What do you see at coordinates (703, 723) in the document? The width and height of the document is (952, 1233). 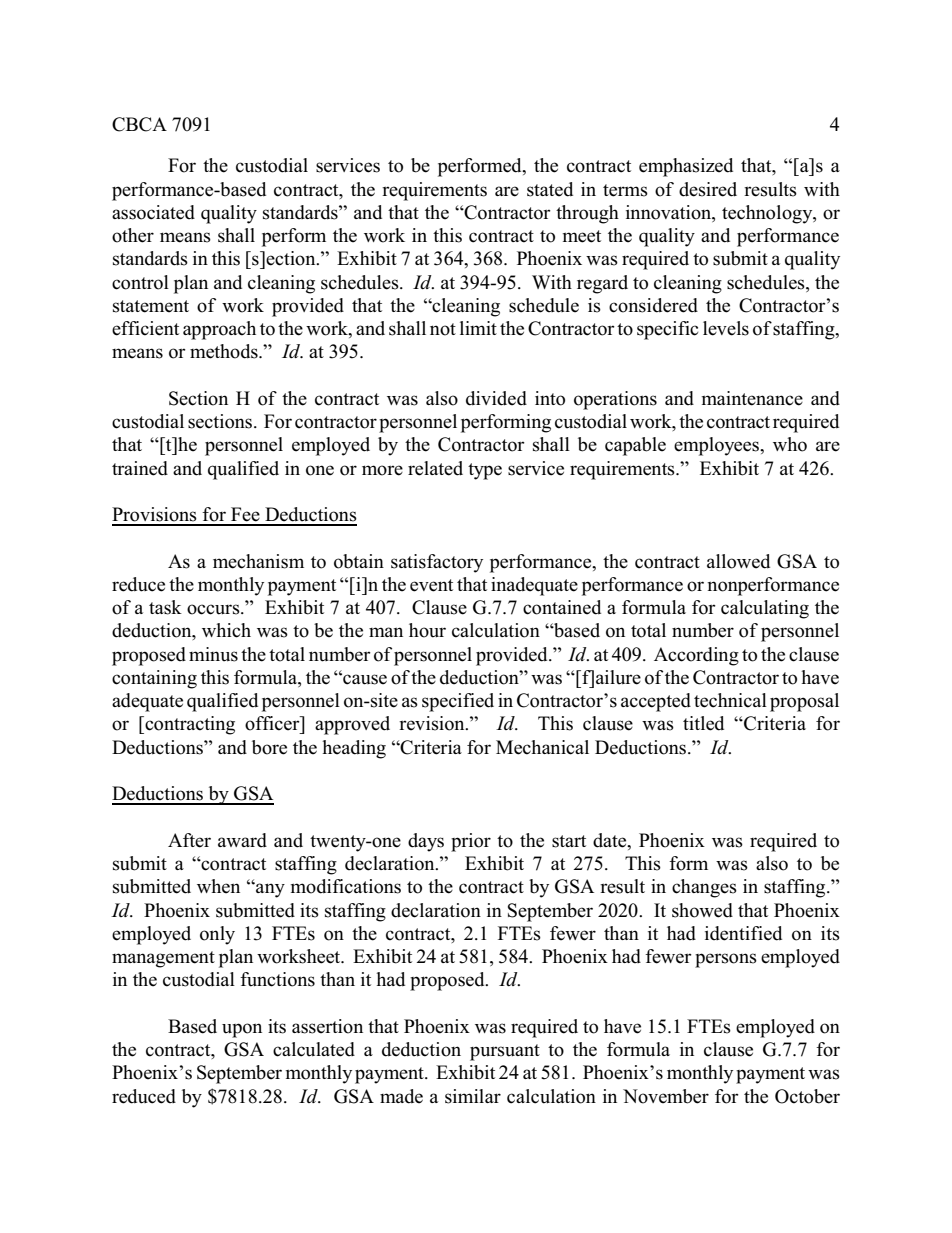 I see `titled` at bounding box center [703, 723].
